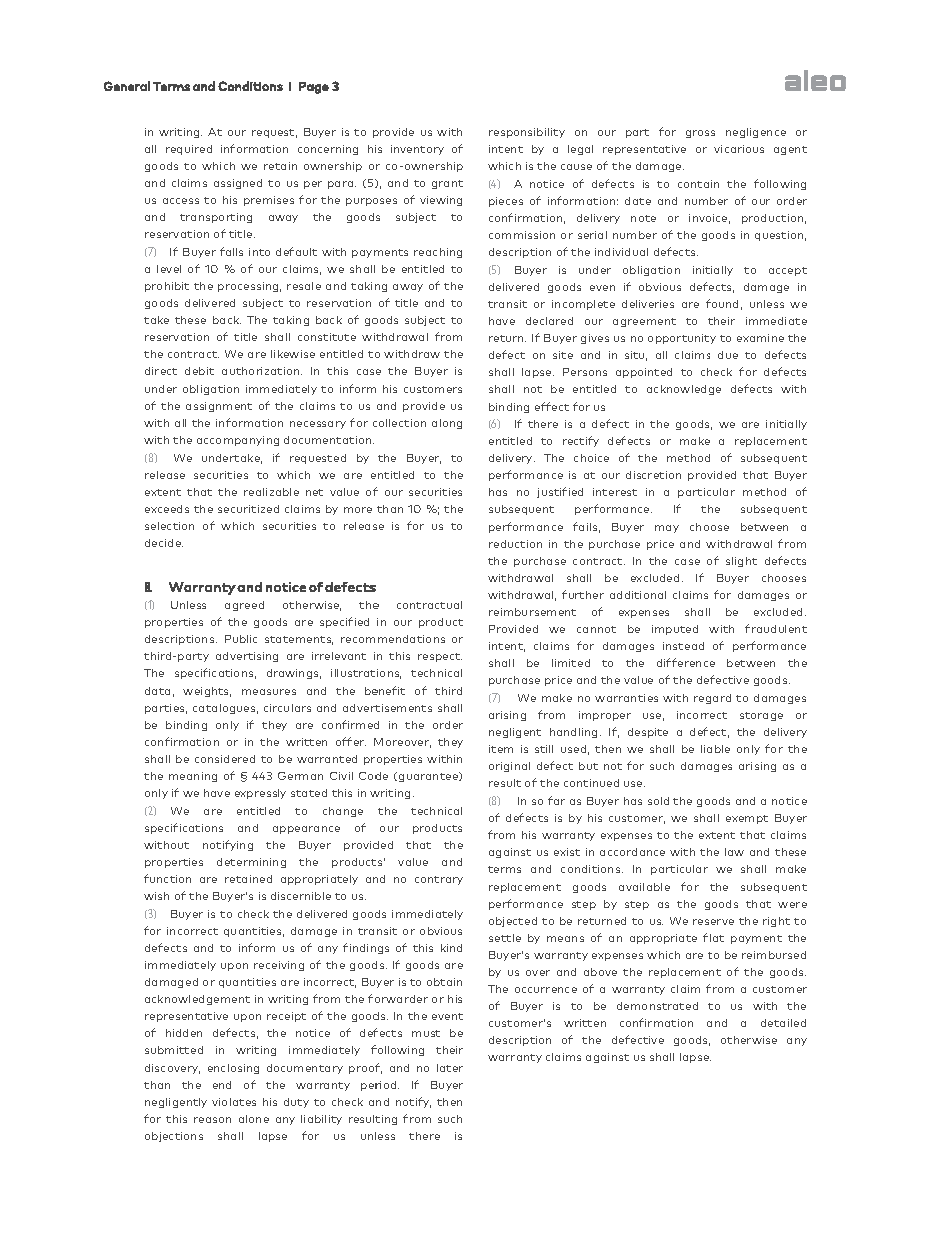 This screenshot has height=1233, width=952. Describe the element at coordinates (174, 1050) in the screenshot. I see `submitted` at that location.
